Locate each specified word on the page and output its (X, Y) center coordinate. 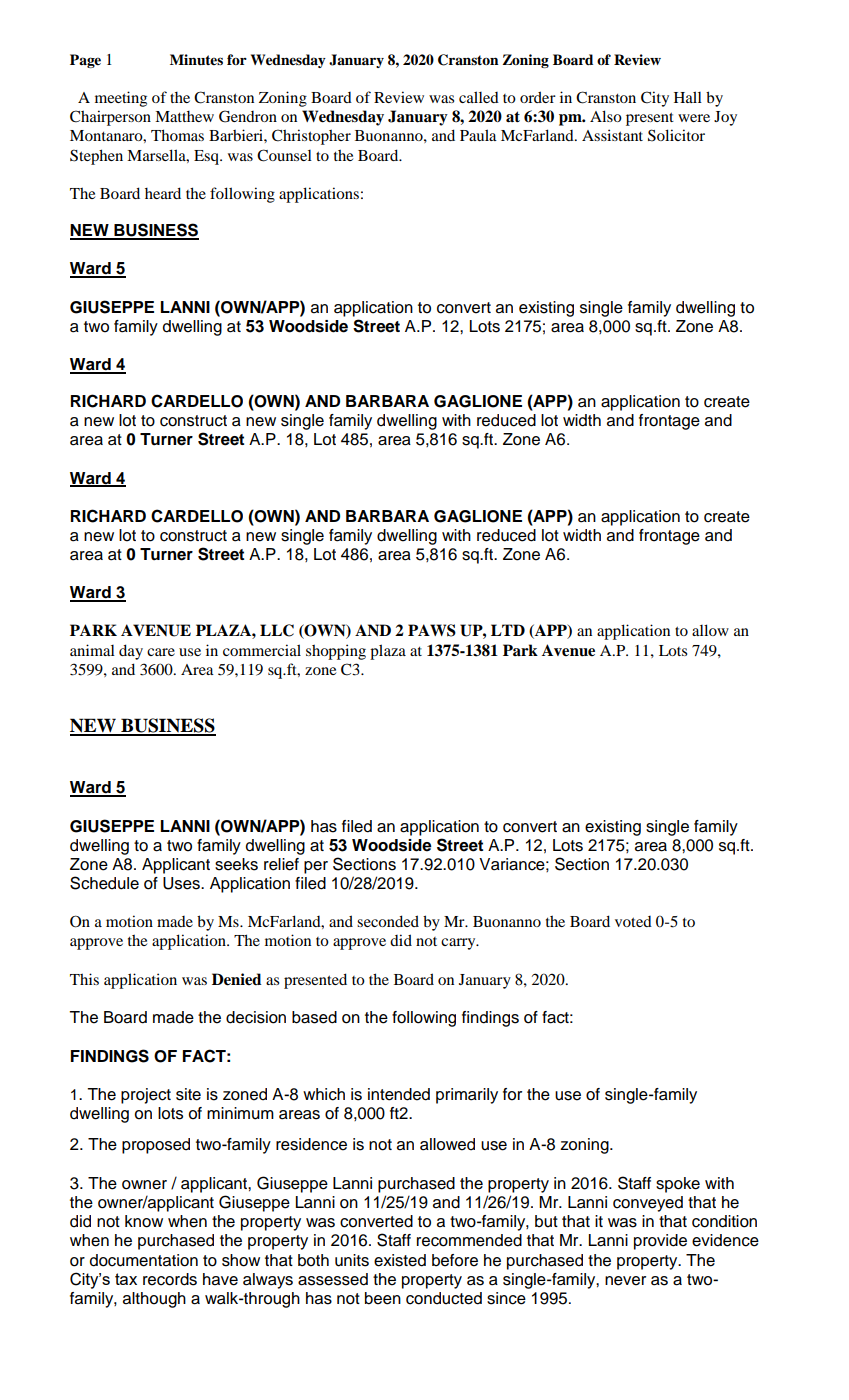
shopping (336, 652)
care (161, 652)
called (479, 97)
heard (163, 193)
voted (633, 921)
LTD (508, 630)
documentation (144, 1260)
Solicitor (676, 135)
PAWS (432, 630)
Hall (688, 97)
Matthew (184, 116)
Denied (237, 979)
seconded (388, 921)
